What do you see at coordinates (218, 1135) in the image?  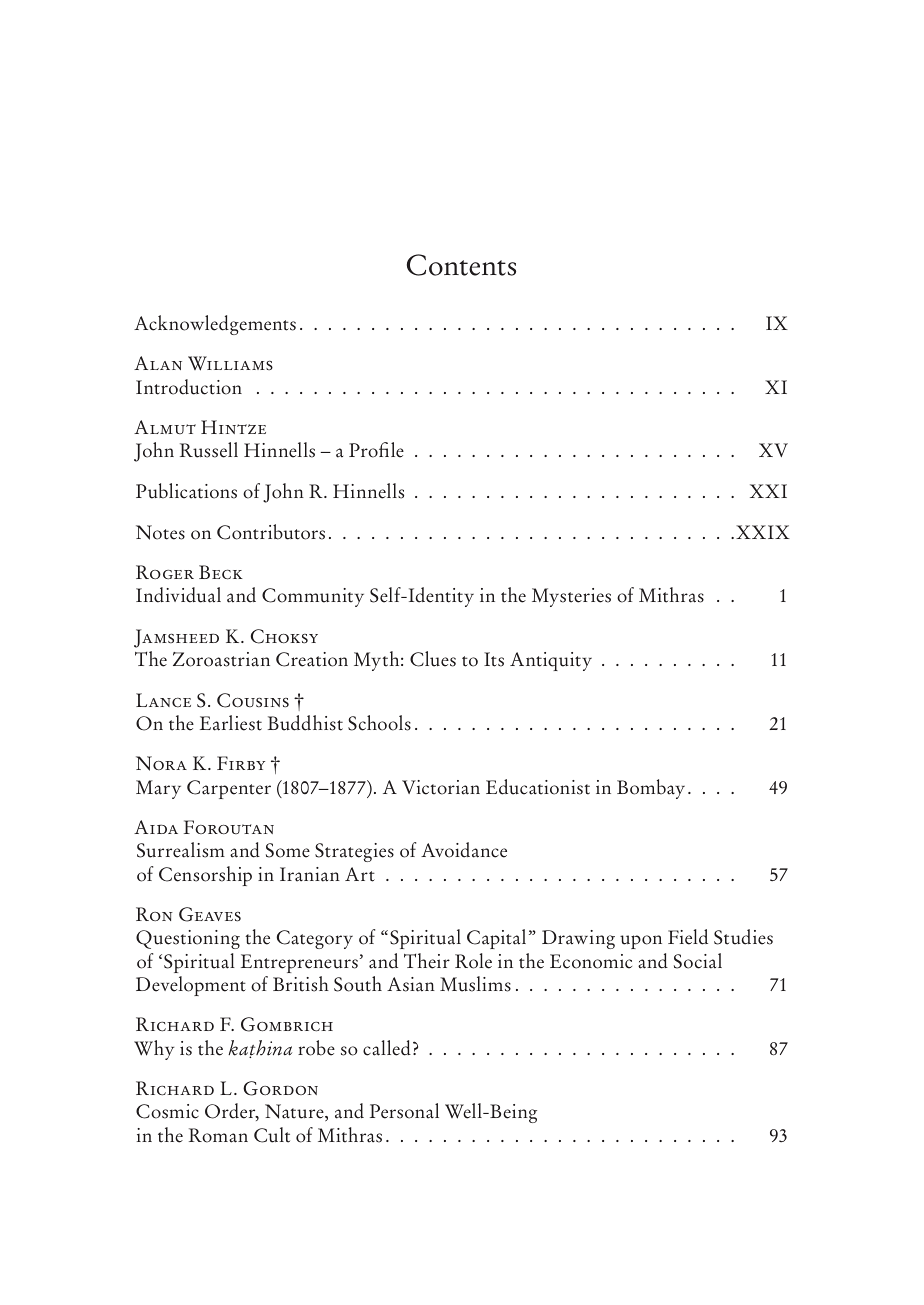 I see `Roman` at bounding box center [218, 1135].
